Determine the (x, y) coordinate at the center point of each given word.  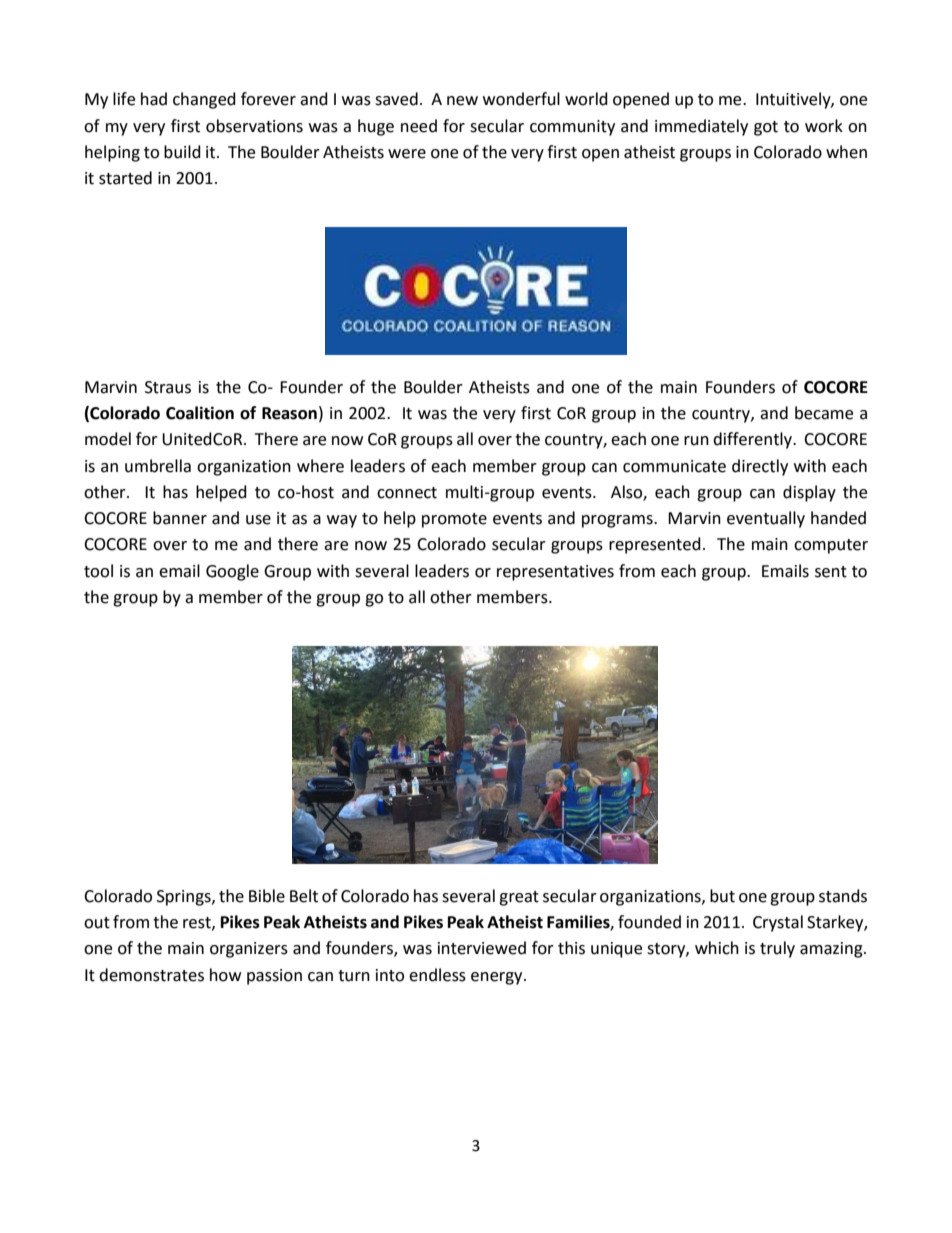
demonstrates (151, 975)
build (182, 152)
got (766, 128)
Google (232, 572)
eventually (766, 519)
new (462, 101)
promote (454, 520)
